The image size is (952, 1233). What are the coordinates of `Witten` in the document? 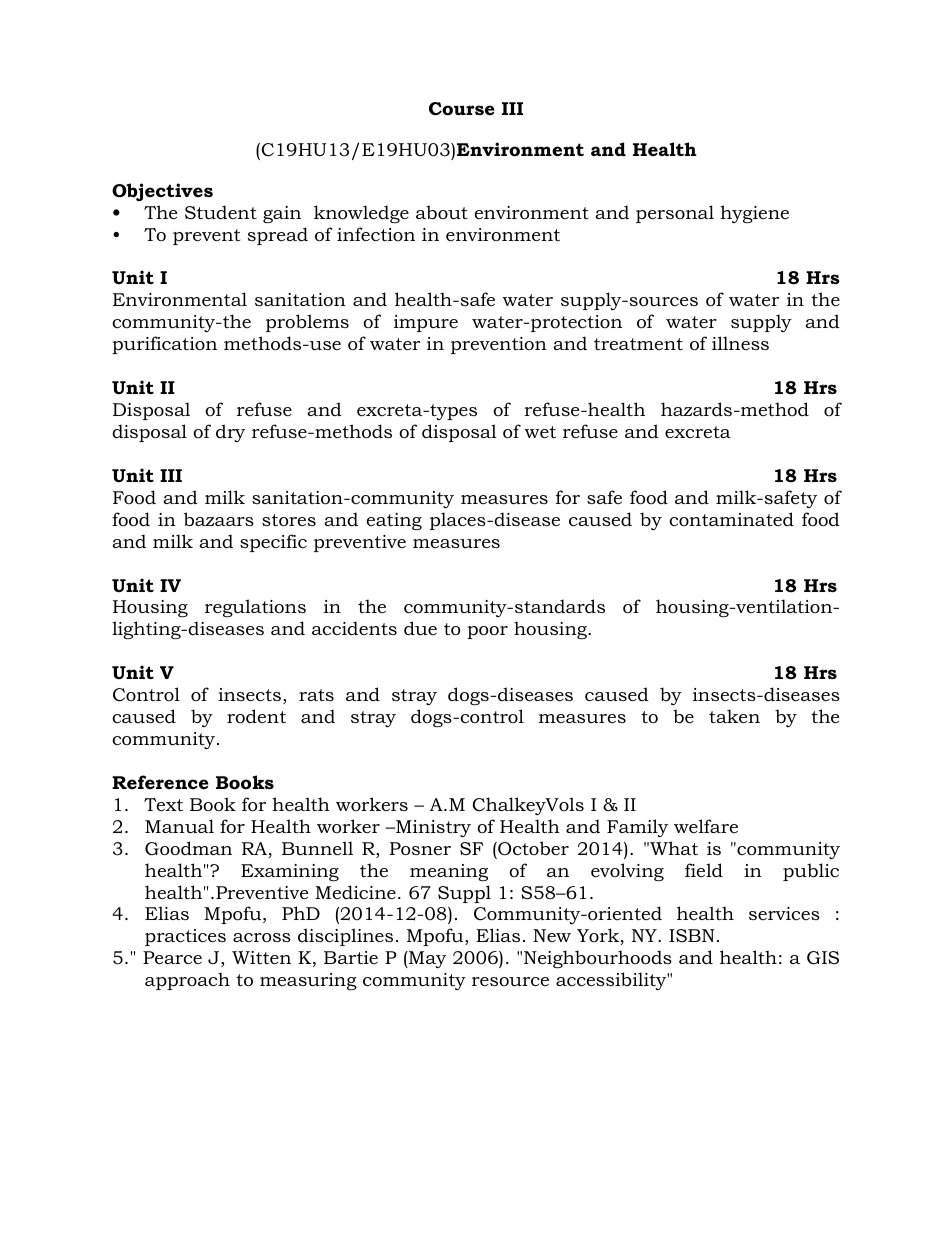 It's located at (261, 957).
